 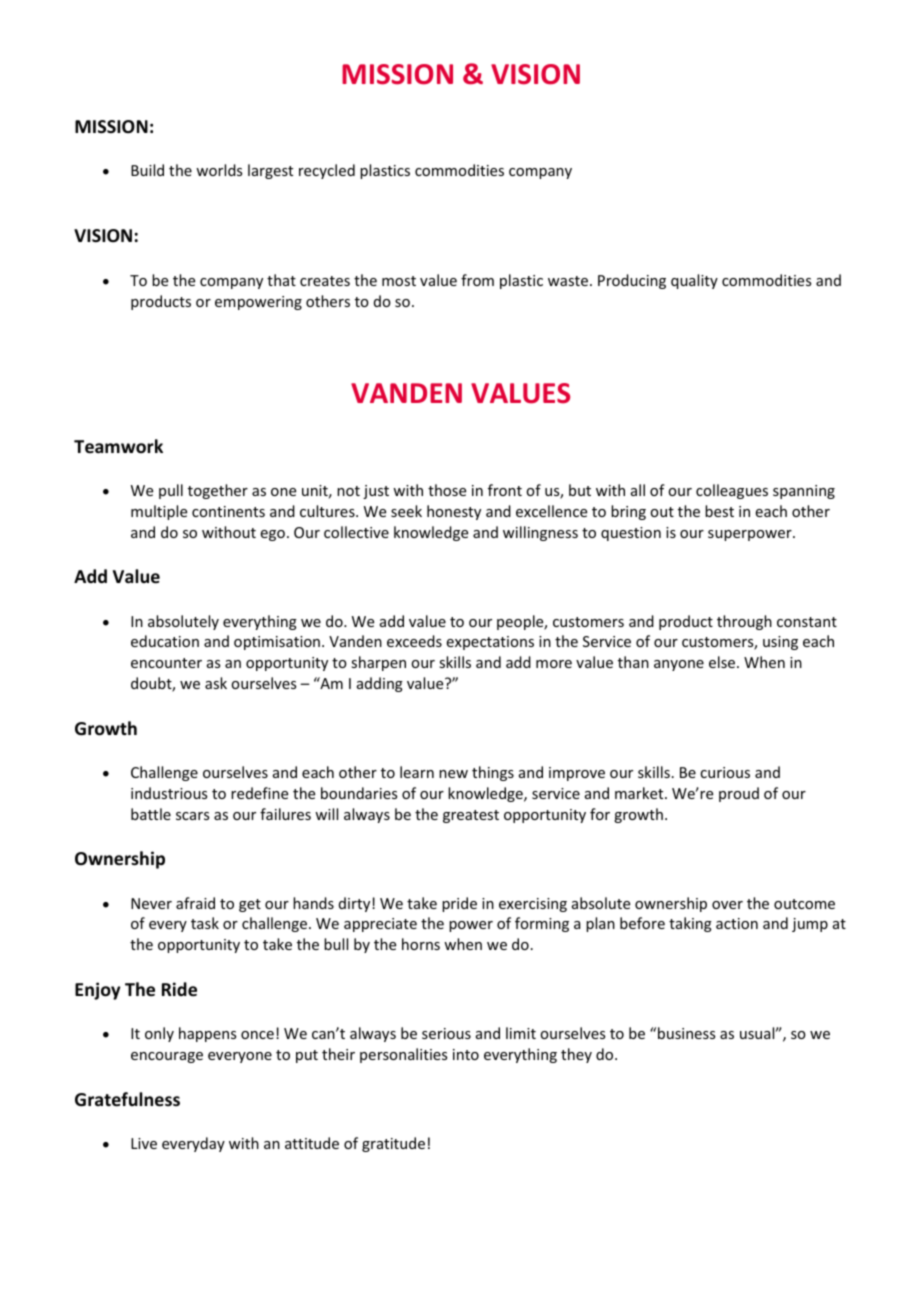 I want to click on action, so click(x=737, y=923).
